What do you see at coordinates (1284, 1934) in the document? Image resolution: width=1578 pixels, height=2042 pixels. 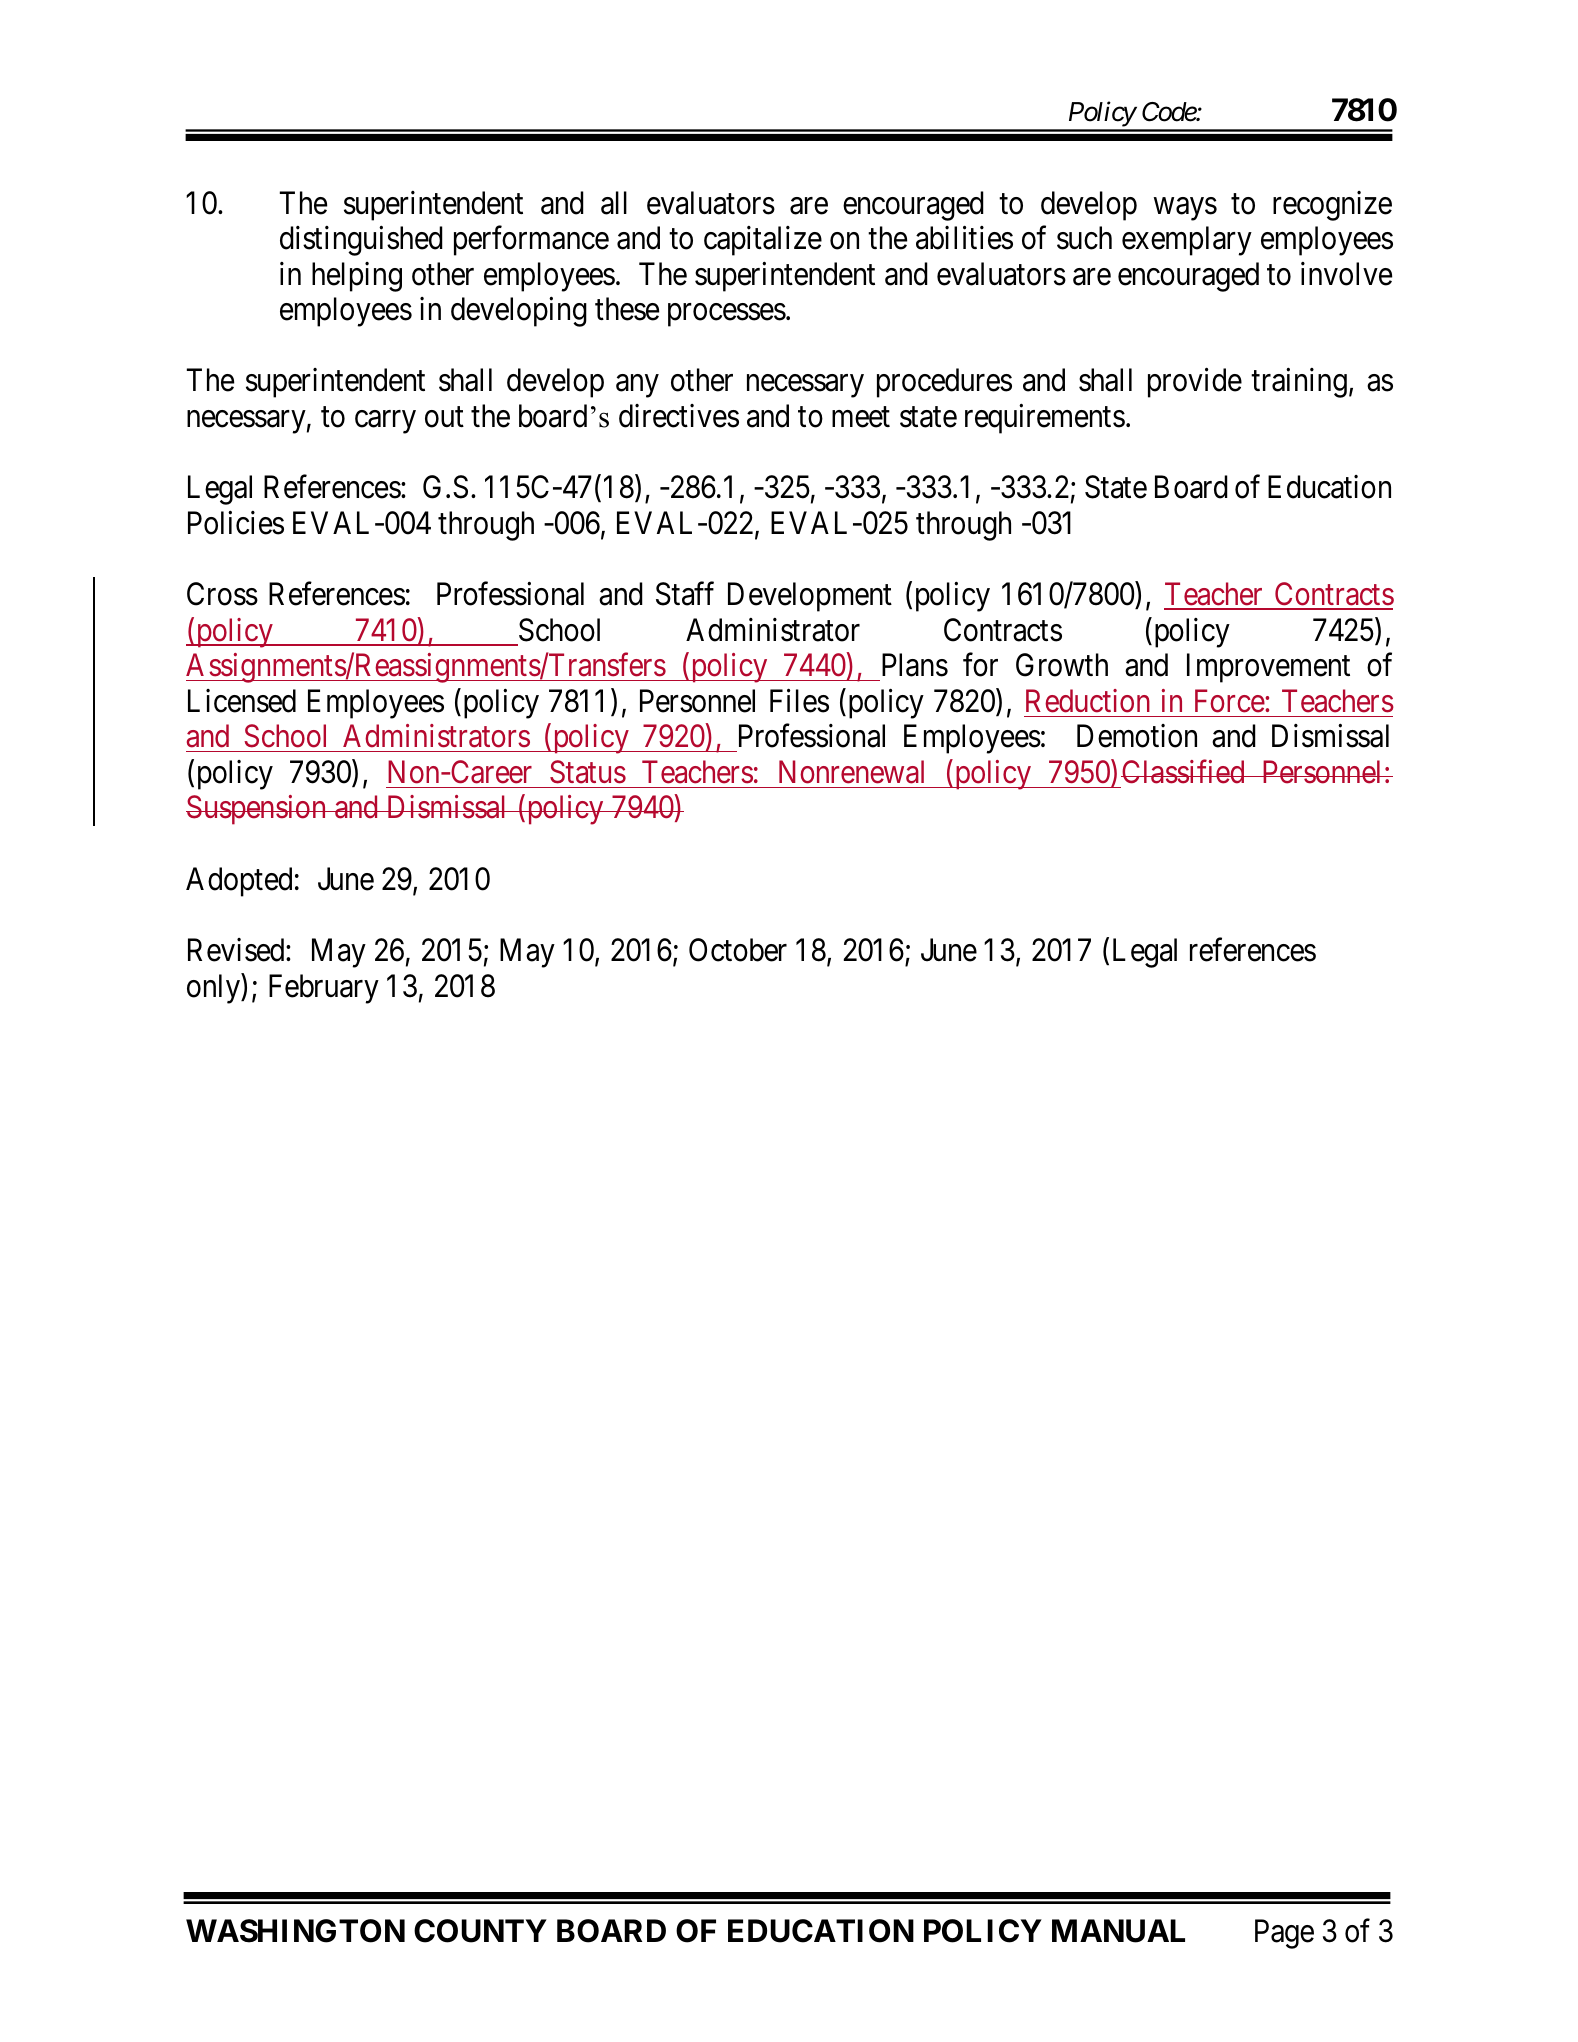 I see `Page` at bounding box center [1284, 1934].
